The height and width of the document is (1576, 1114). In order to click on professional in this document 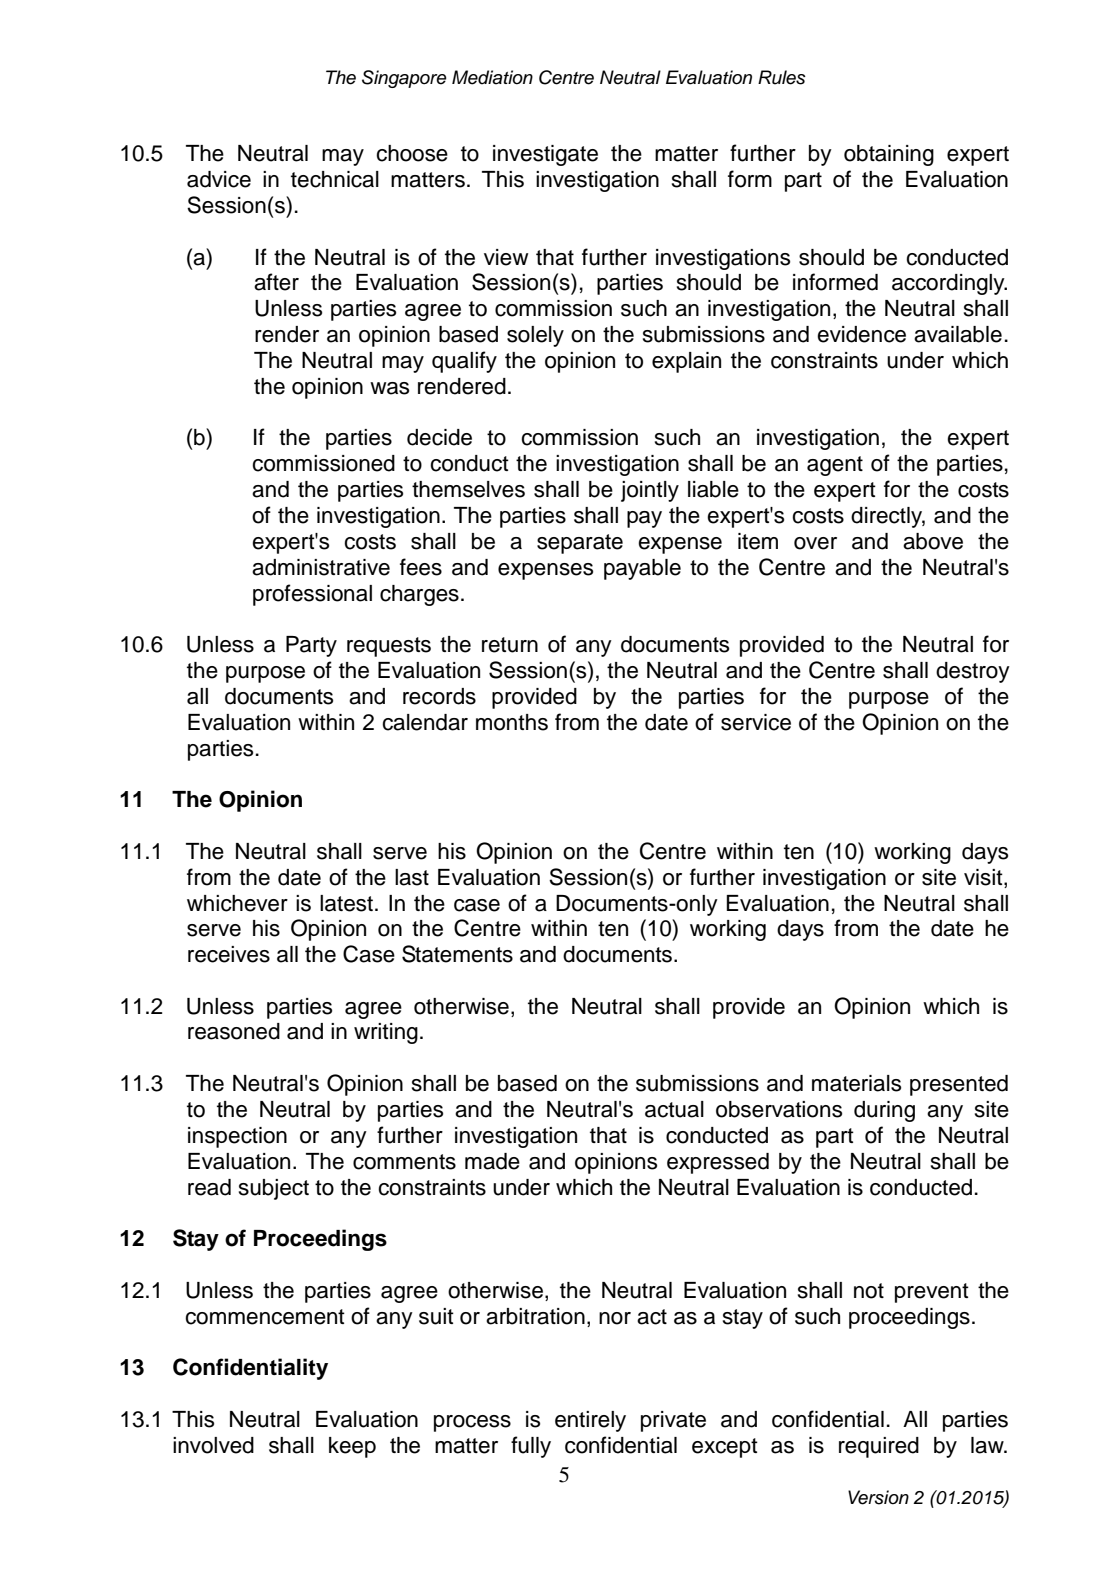, I will do `click(312, 595)`.
